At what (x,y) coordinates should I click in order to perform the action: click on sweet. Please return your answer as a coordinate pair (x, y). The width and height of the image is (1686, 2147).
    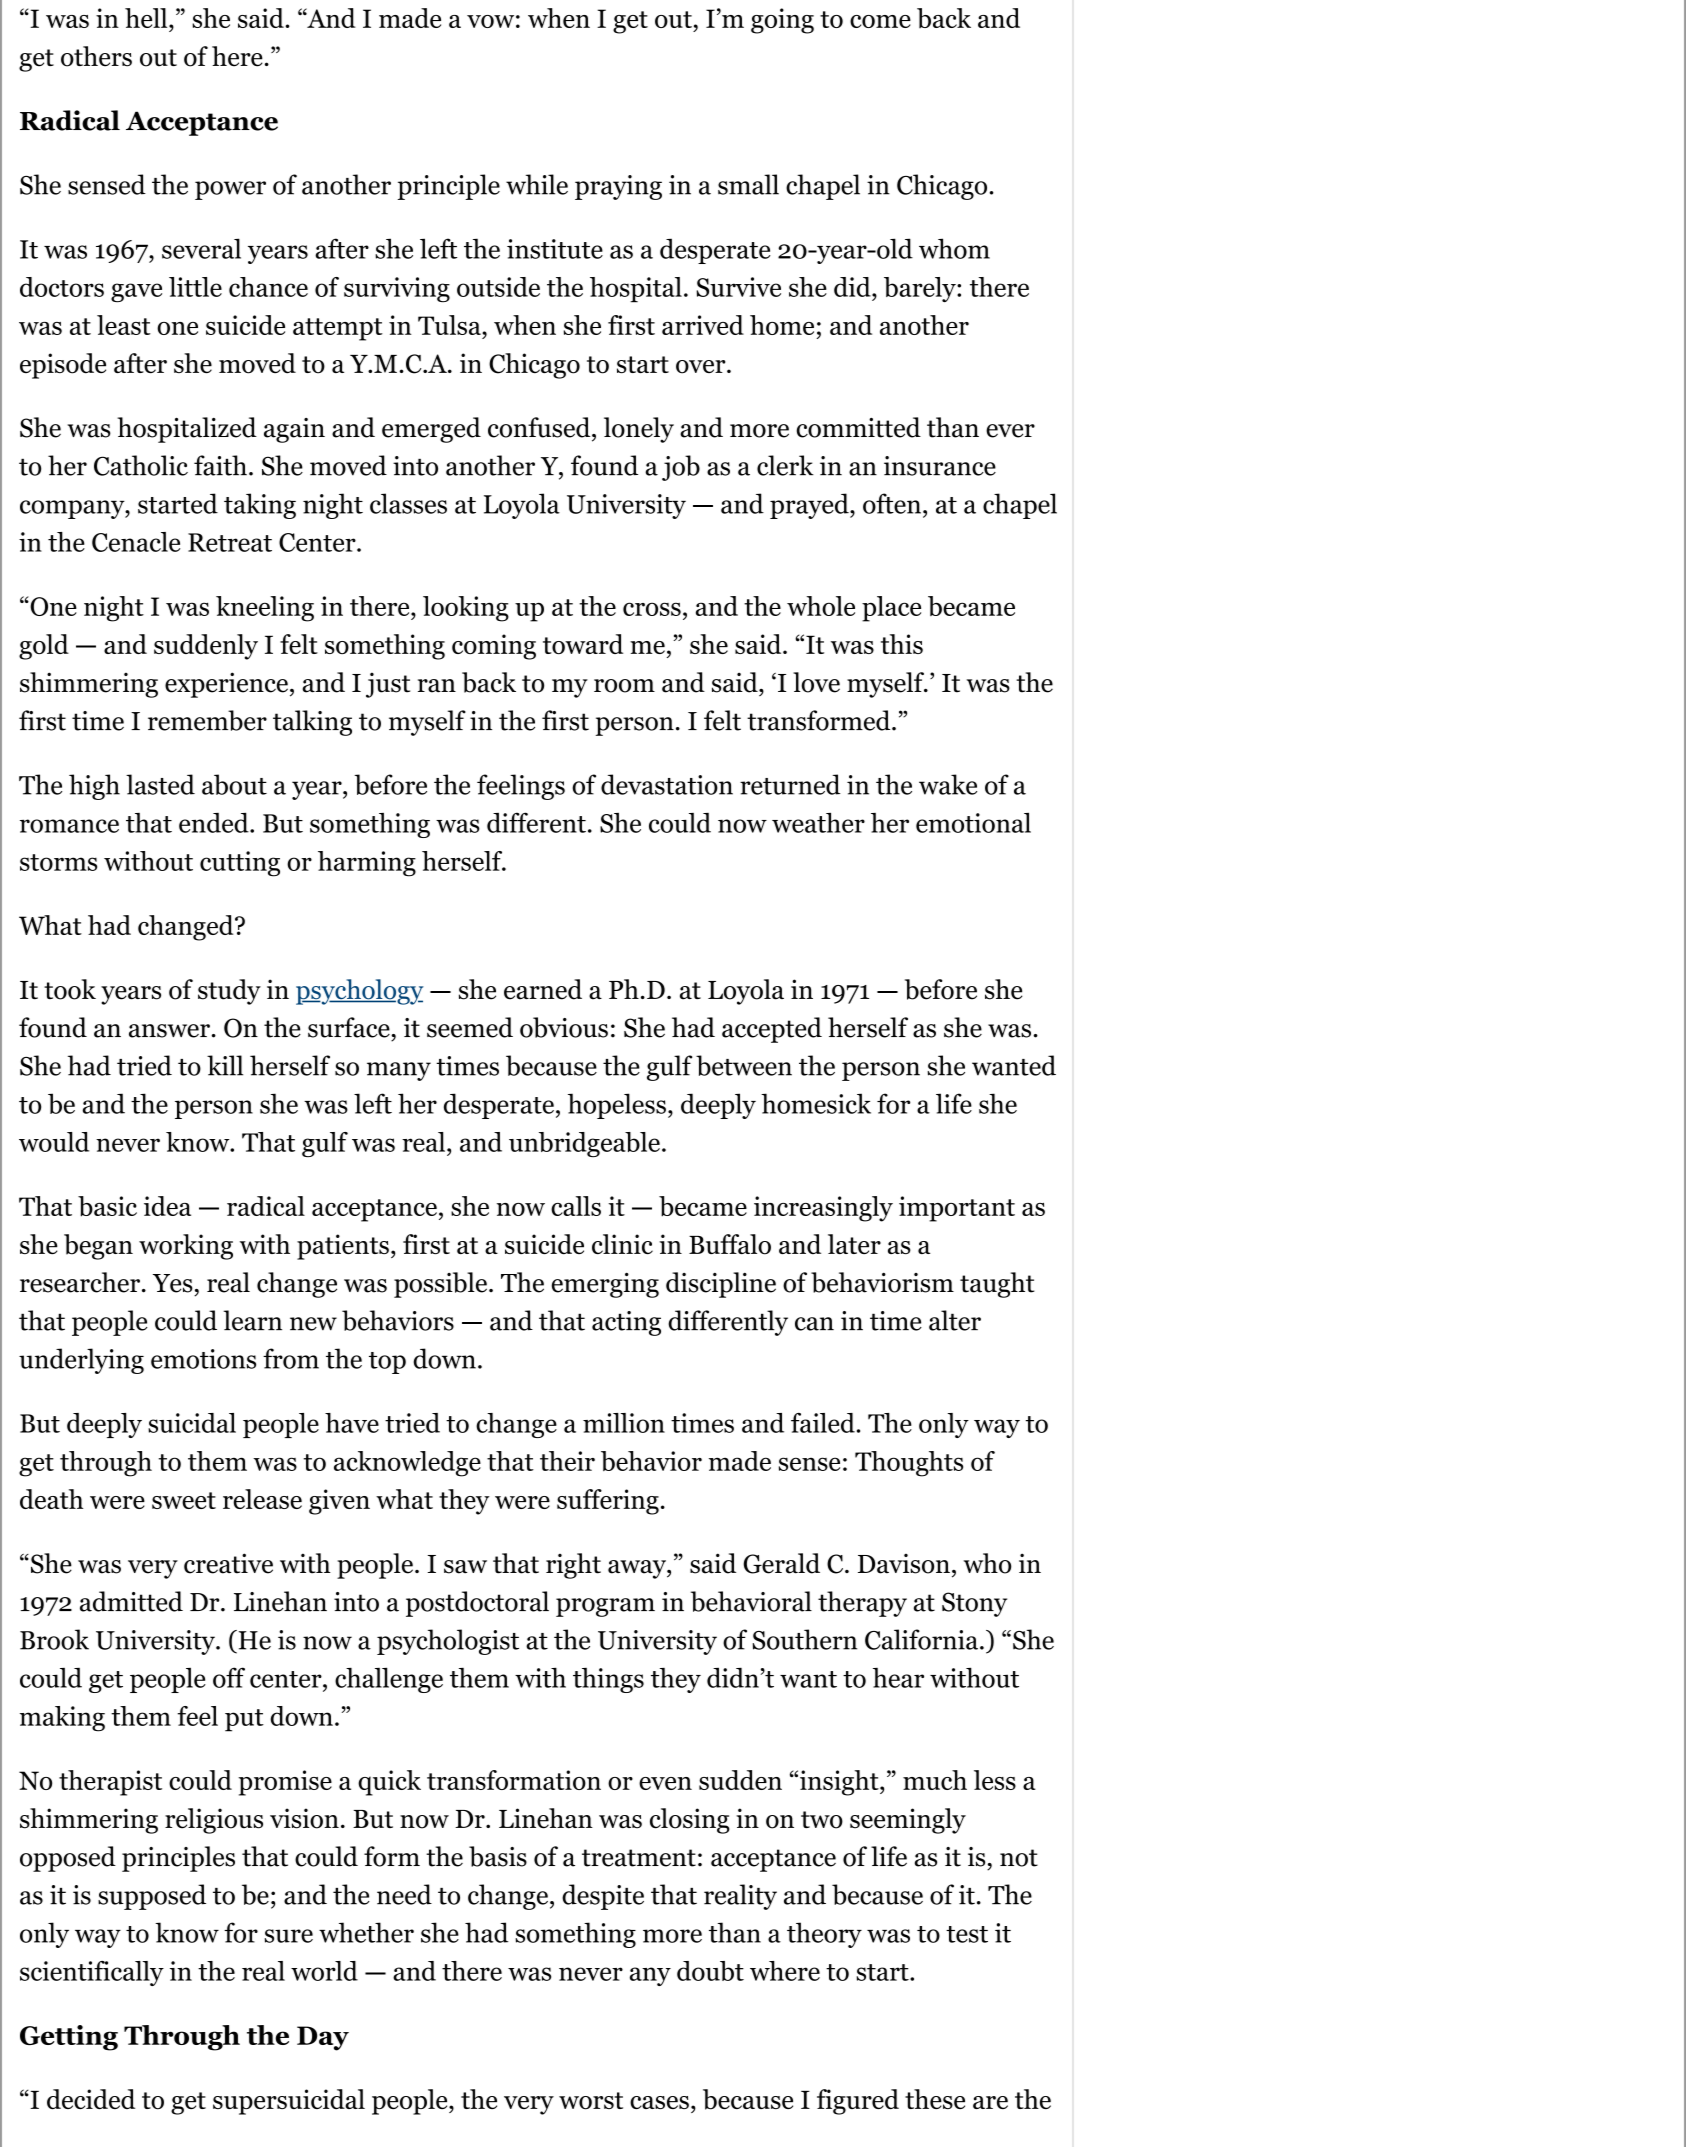
    Looking at the image, I should click on (184, 1500).
